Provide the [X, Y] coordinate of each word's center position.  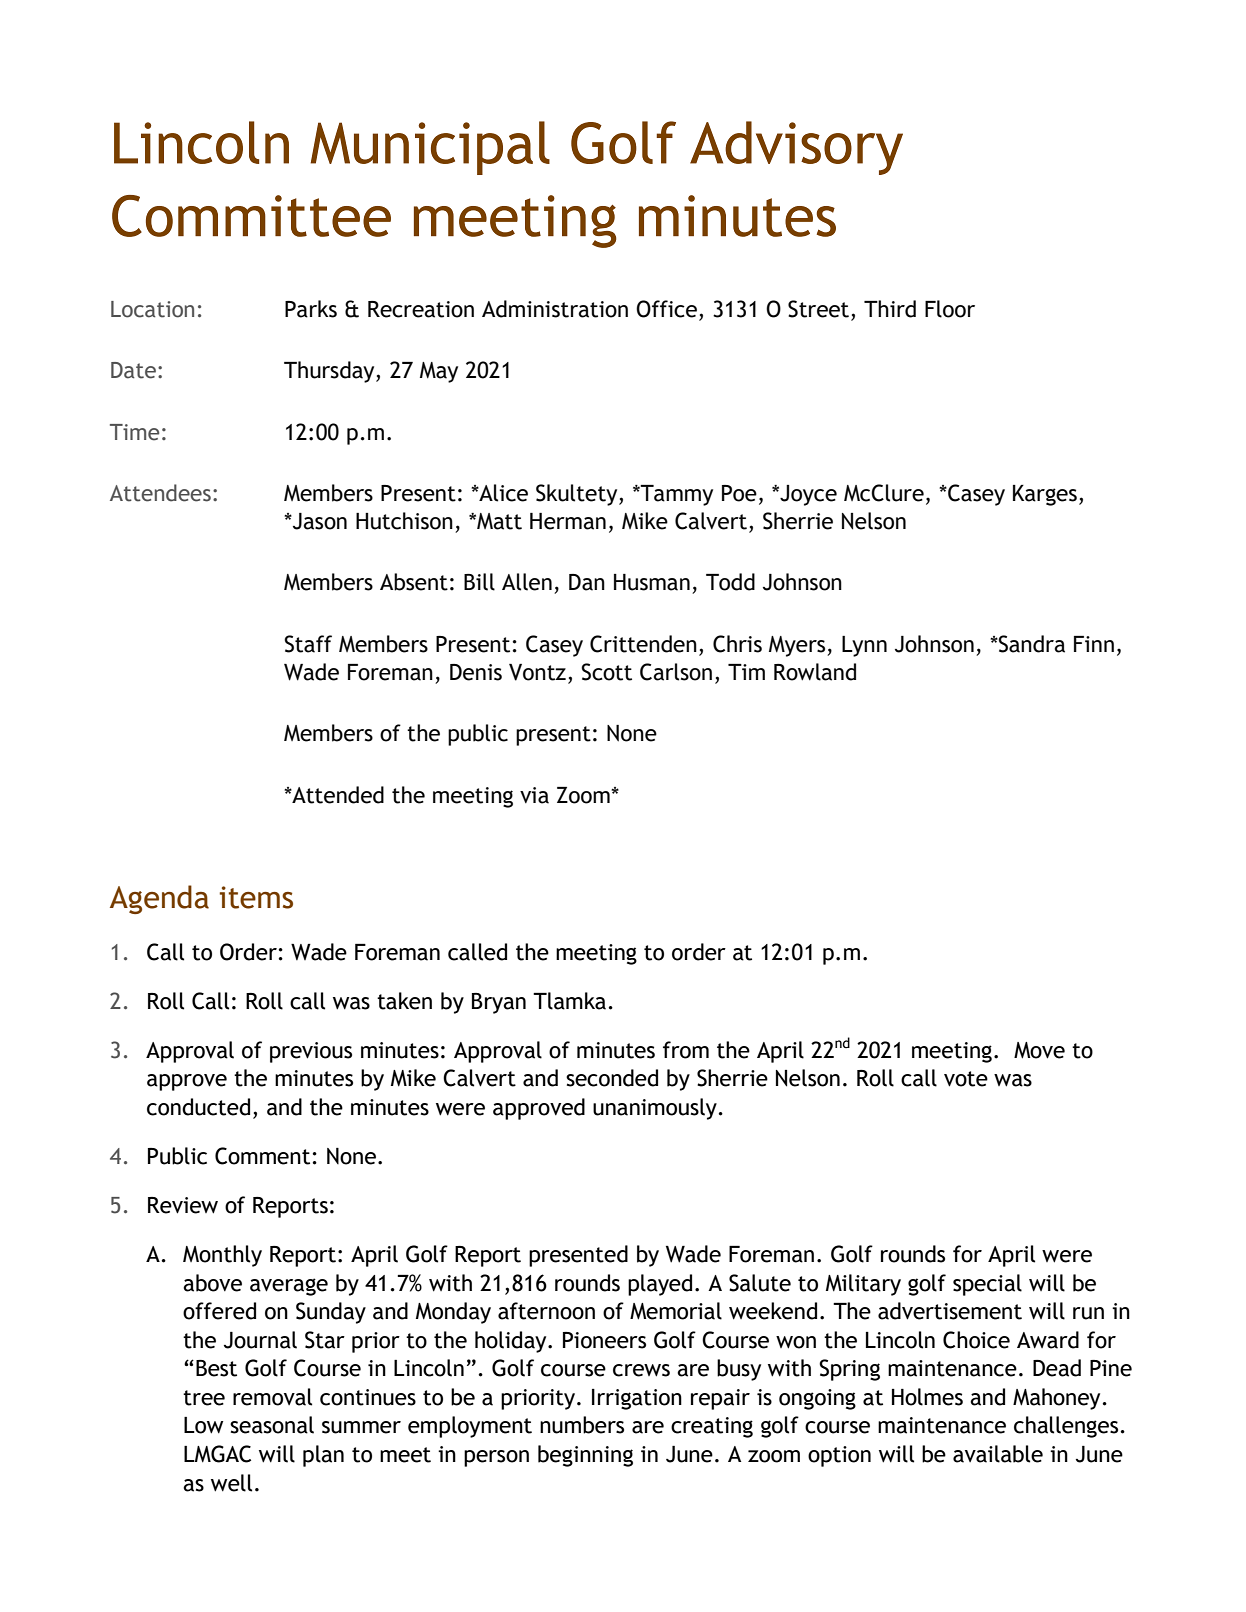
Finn [1094, 644]
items [256, 897]
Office [666, 309]
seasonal [272, 1425]
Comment [262, 1156]
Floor [950, 309]
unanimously [655, 1109]
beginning [585, 1456]
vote [966, 1079]
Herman [568, 521]
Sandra [1031, 644]
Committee [251, 216]
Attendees [160, 493]
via [534, 795]
